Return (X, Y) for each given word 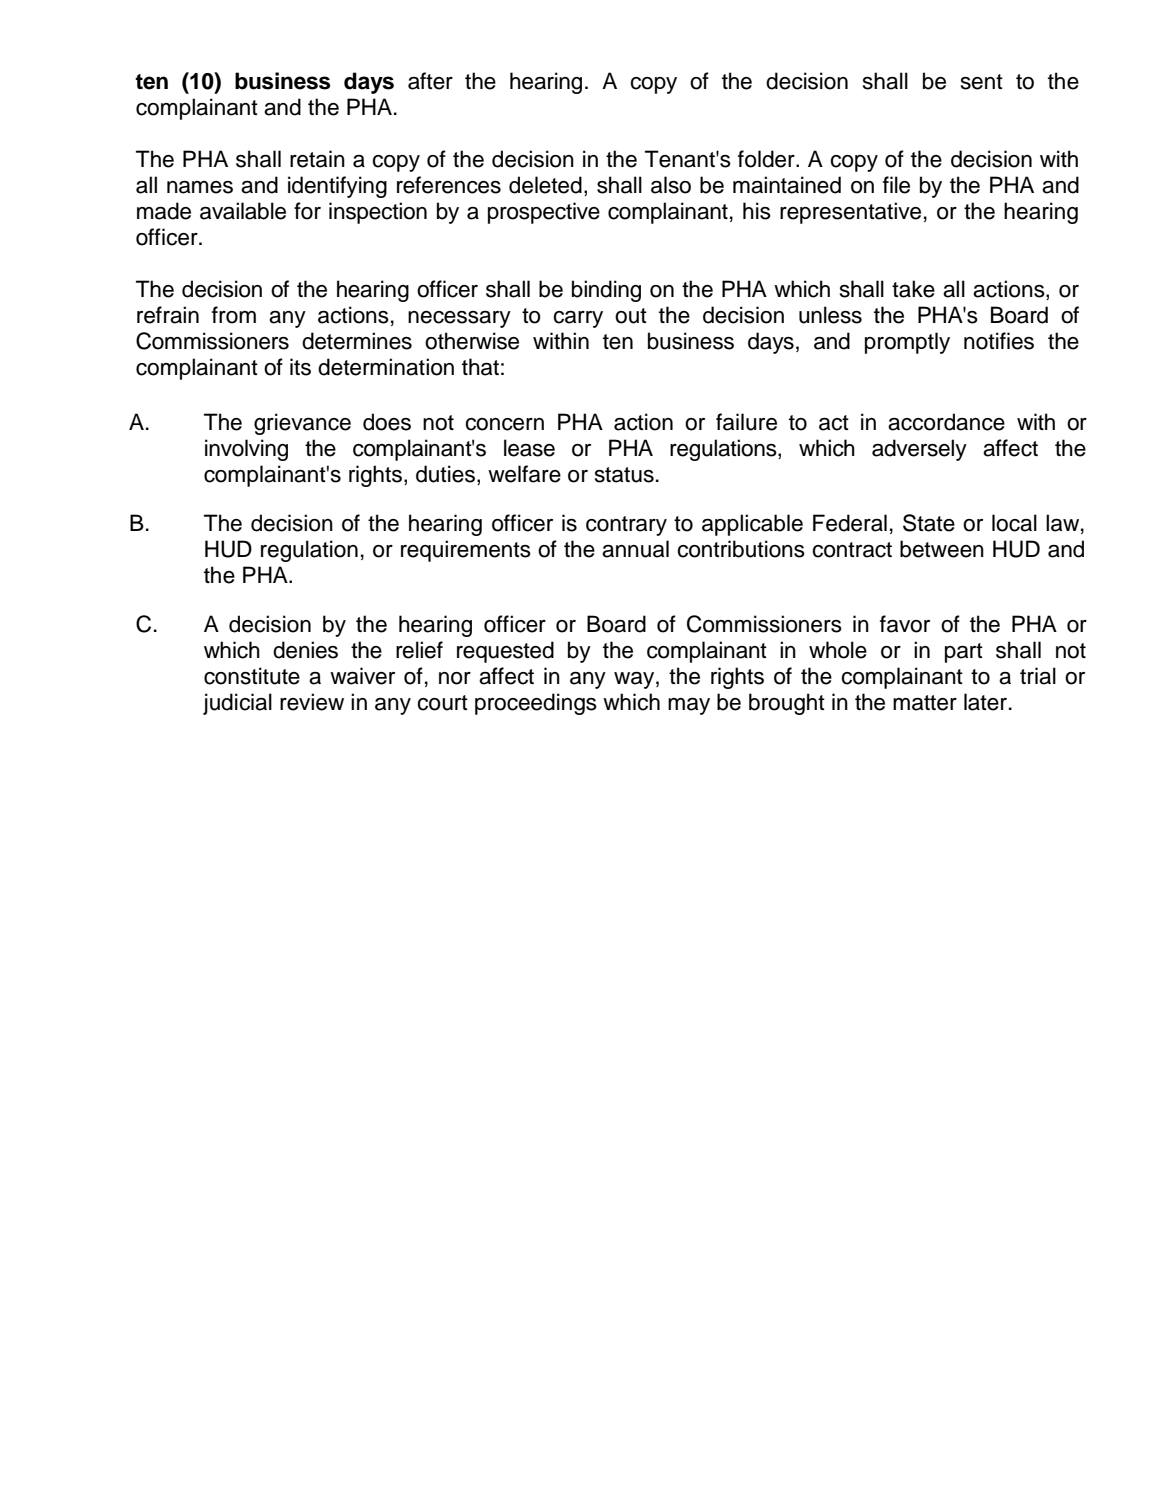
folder (767, 159)
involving (246, 450)
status (624, 475)
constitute (252, 676)
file (896, 185)
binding (606, 291)
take (913, 289)
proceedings (536, 704)
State (929, 523)
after (430, 81)
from (234, 315)
